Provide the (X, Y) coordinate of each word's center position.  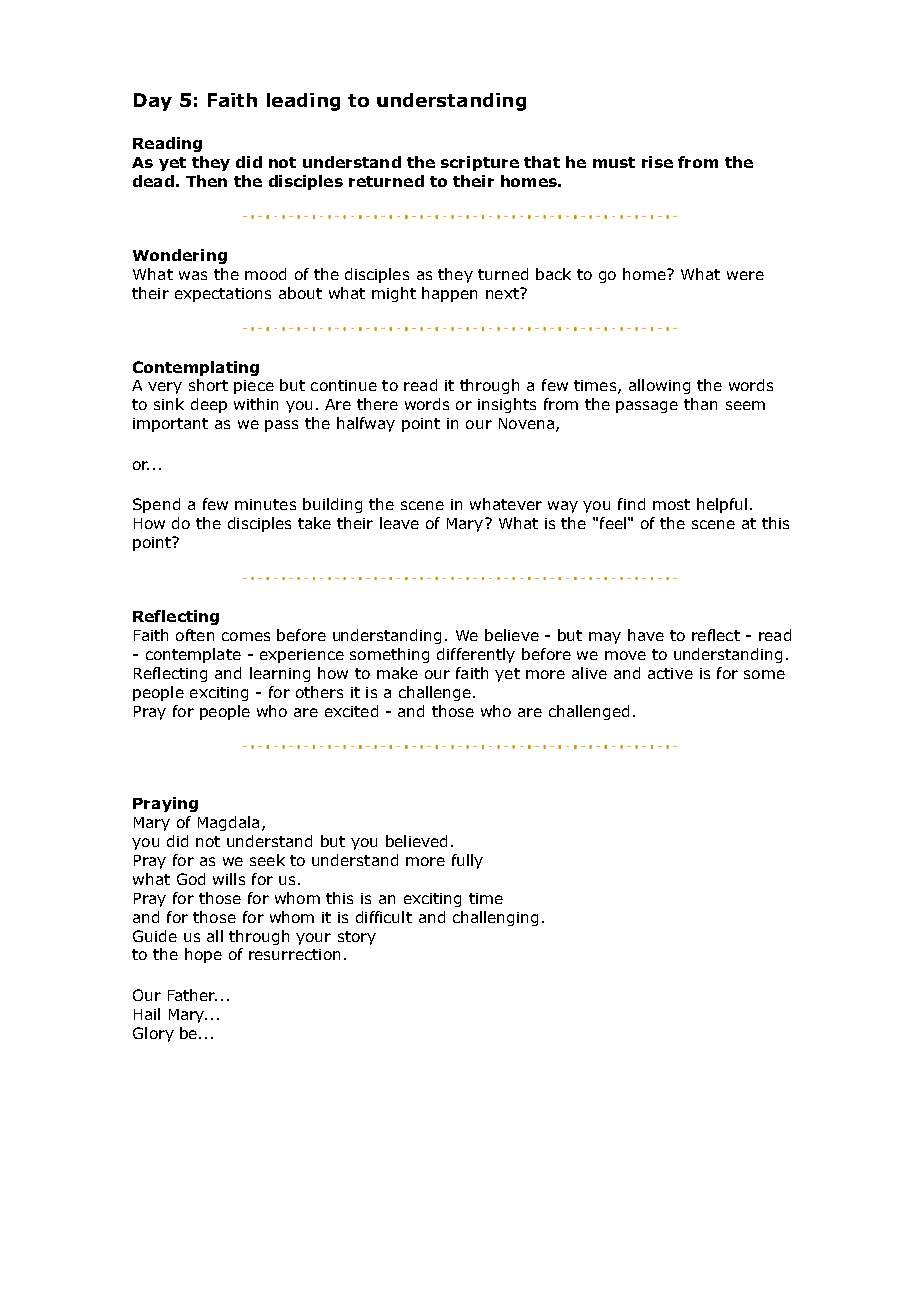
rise (657, 162)
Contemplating (196, 368)
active (670, 673)
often (195, 635)
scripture (480, 163)
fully (467, 861)
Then (206, 181)
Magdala (228, 823)
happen (449, 294)
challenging (495, 918)
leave (399, 523)
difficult (384, 917)
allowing (659, 386)
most (671, 504)
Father (192, 995)
